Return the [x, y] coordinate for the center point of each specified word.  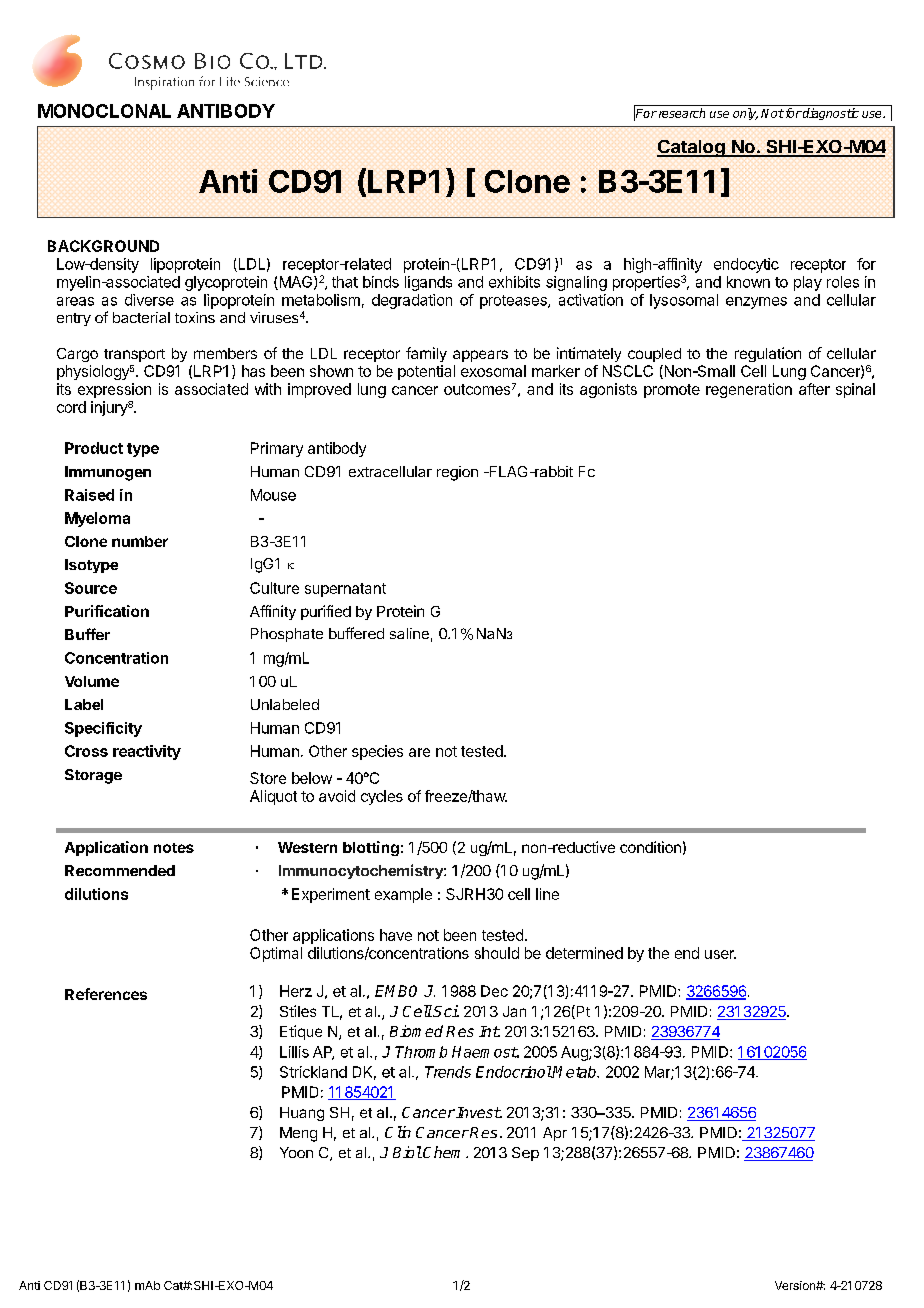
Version [796, 1285]
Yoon [296, 1152]
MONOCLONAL [104, 111]
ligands [428, 283]
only [745, 114]
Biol [407, 1152]
